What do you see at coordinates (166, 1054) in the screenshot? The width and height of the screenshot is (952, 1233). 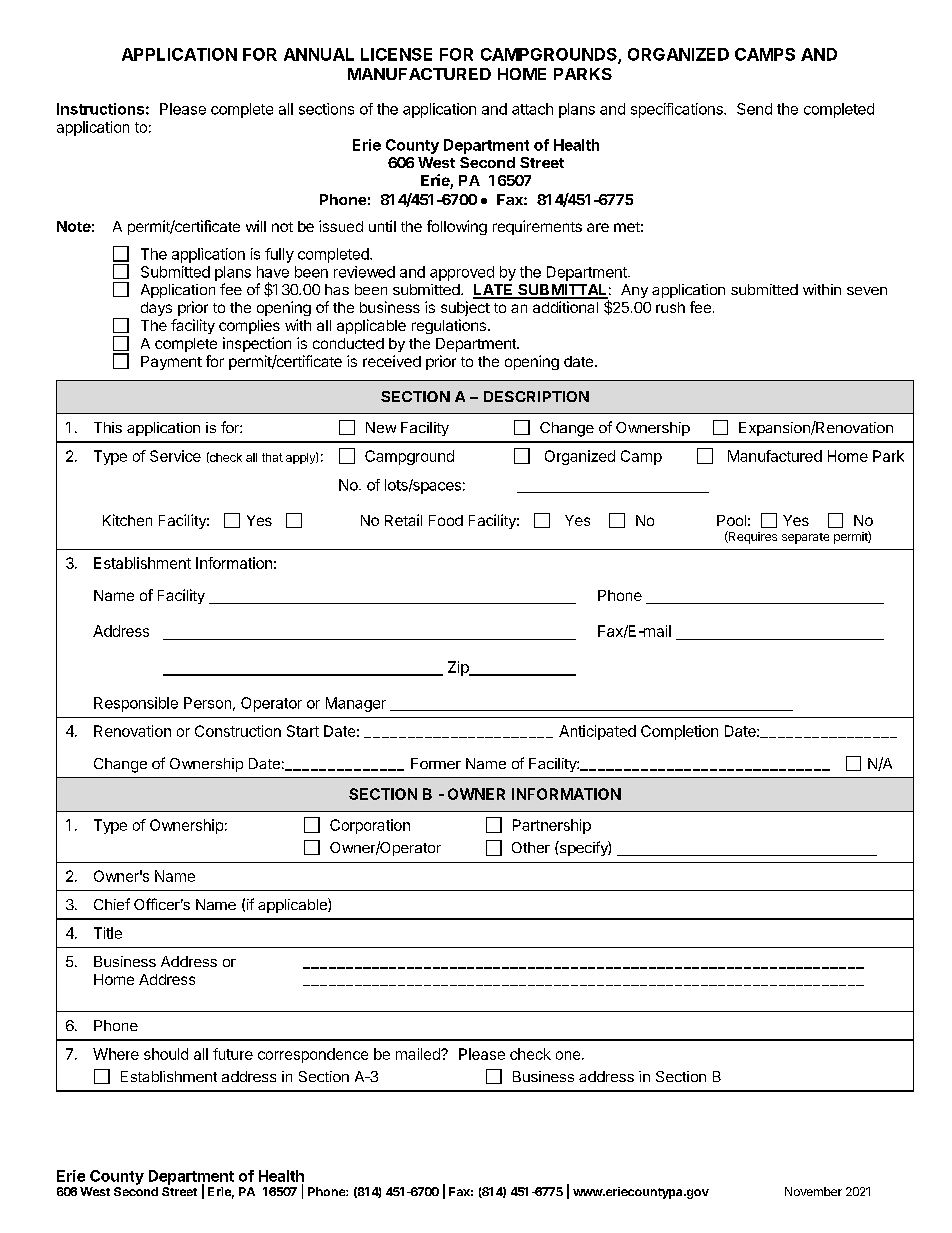 I see `should` at bounding box center [166, 1054].
